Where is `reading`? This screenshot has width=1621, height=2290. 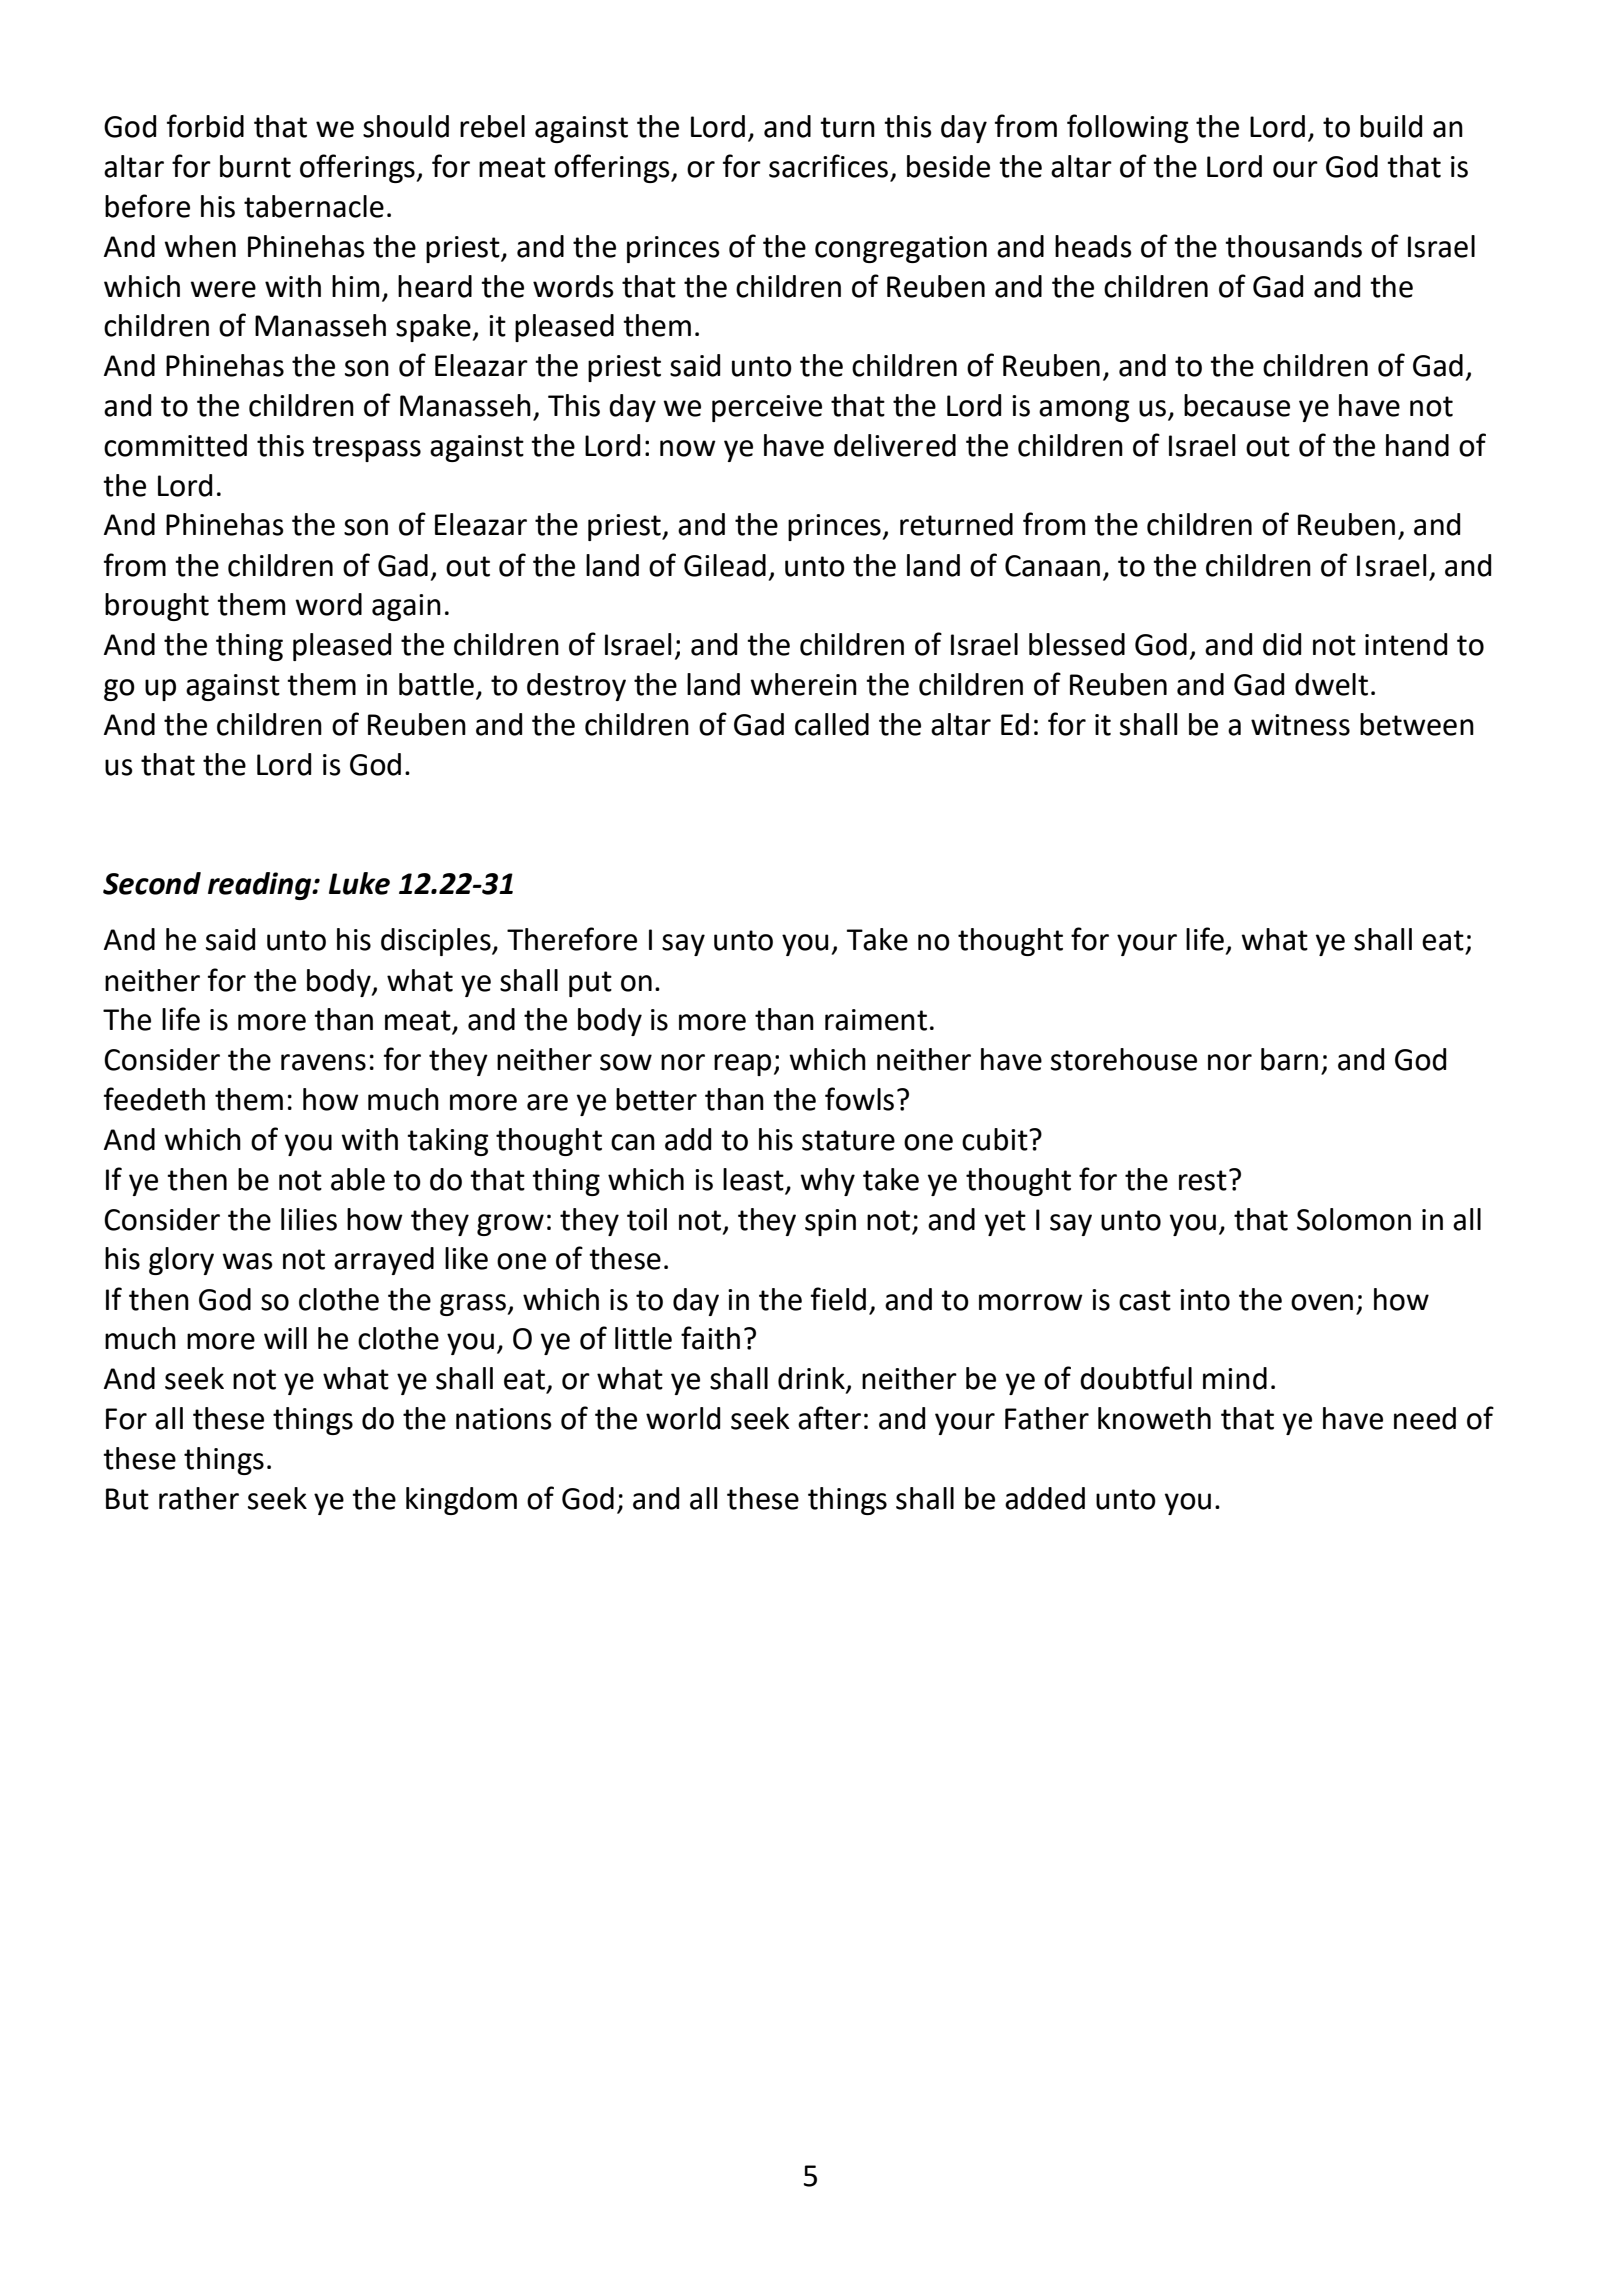 reading is located at coordinates (261, 886).
